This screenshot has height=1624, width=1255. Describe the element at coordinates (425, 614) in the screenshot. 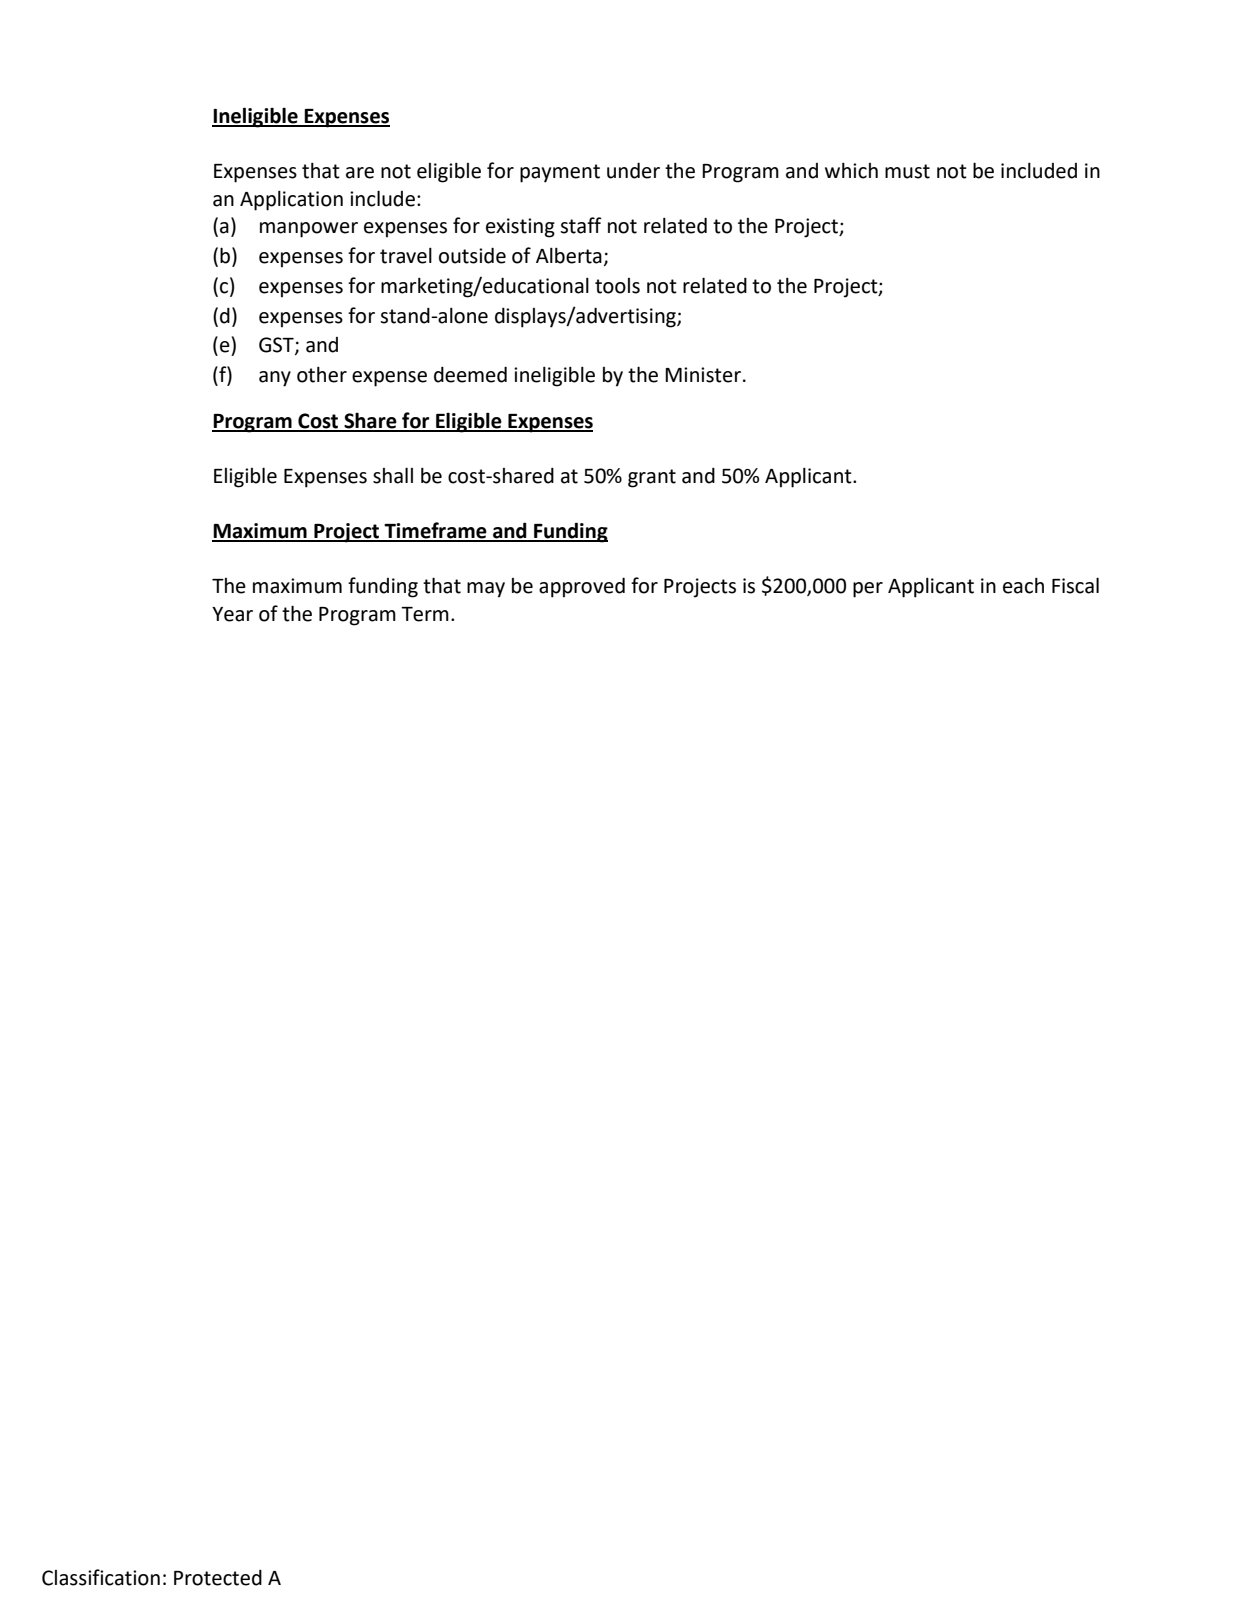

I see `Term` at that location.
